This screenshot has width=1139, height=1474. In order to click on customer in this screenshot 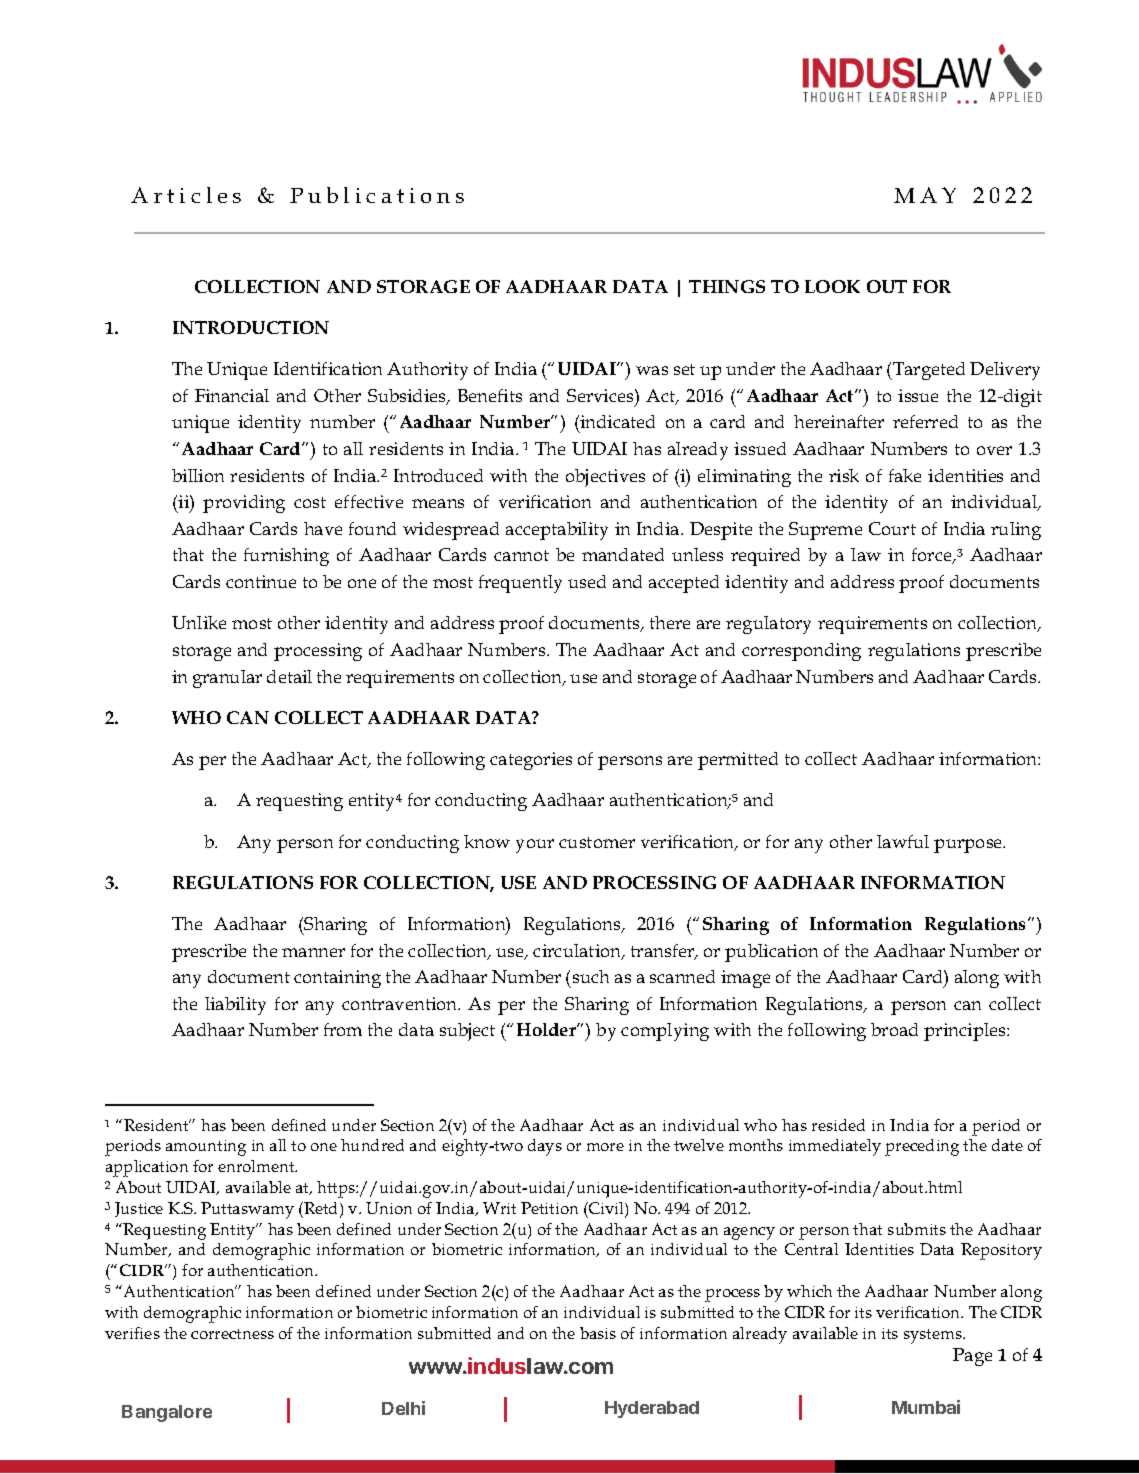, I will do `click(597, 842)`.
